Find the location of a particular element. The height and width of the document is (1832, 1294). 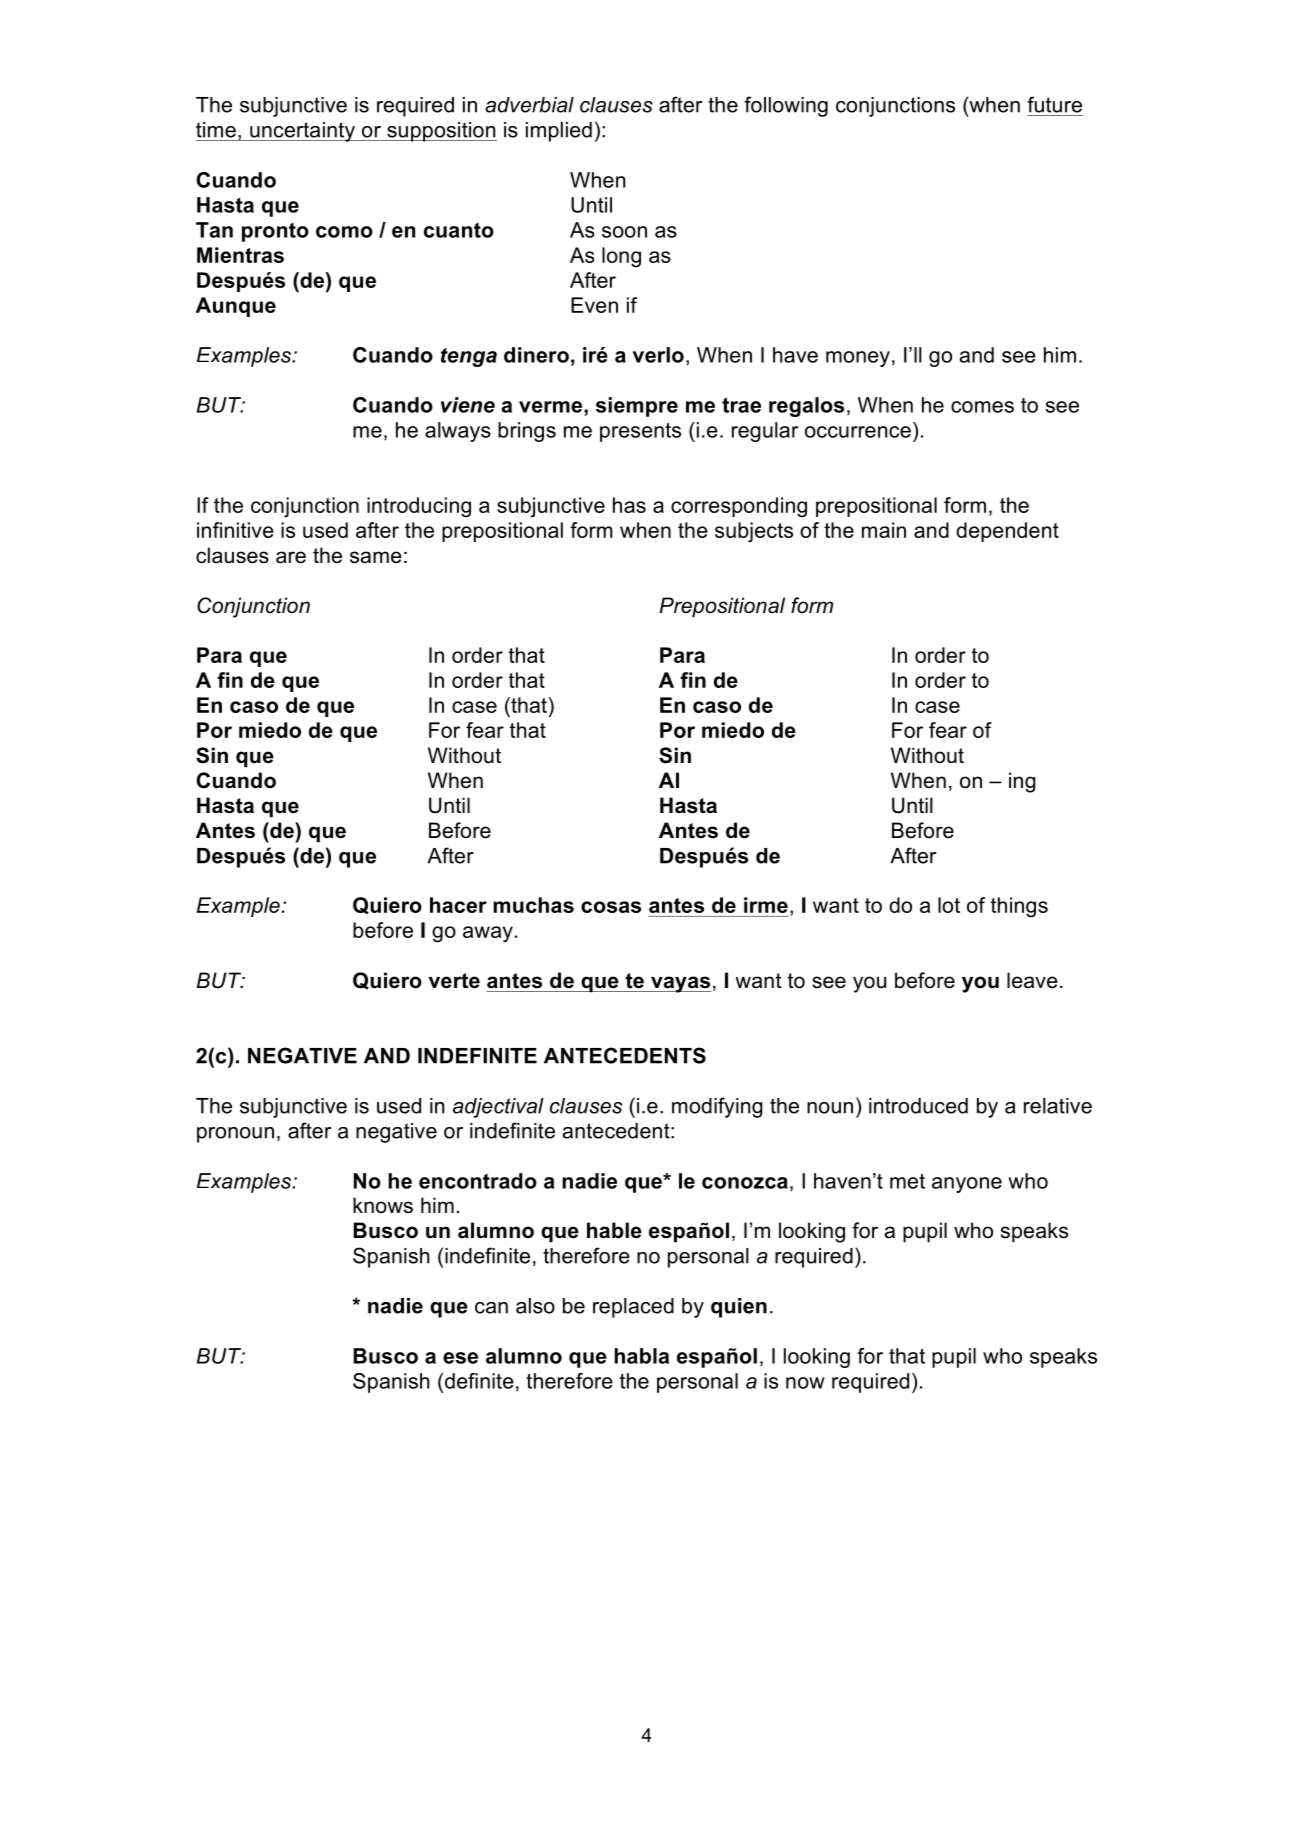

modifying is located at coordinates (717, 1107).
